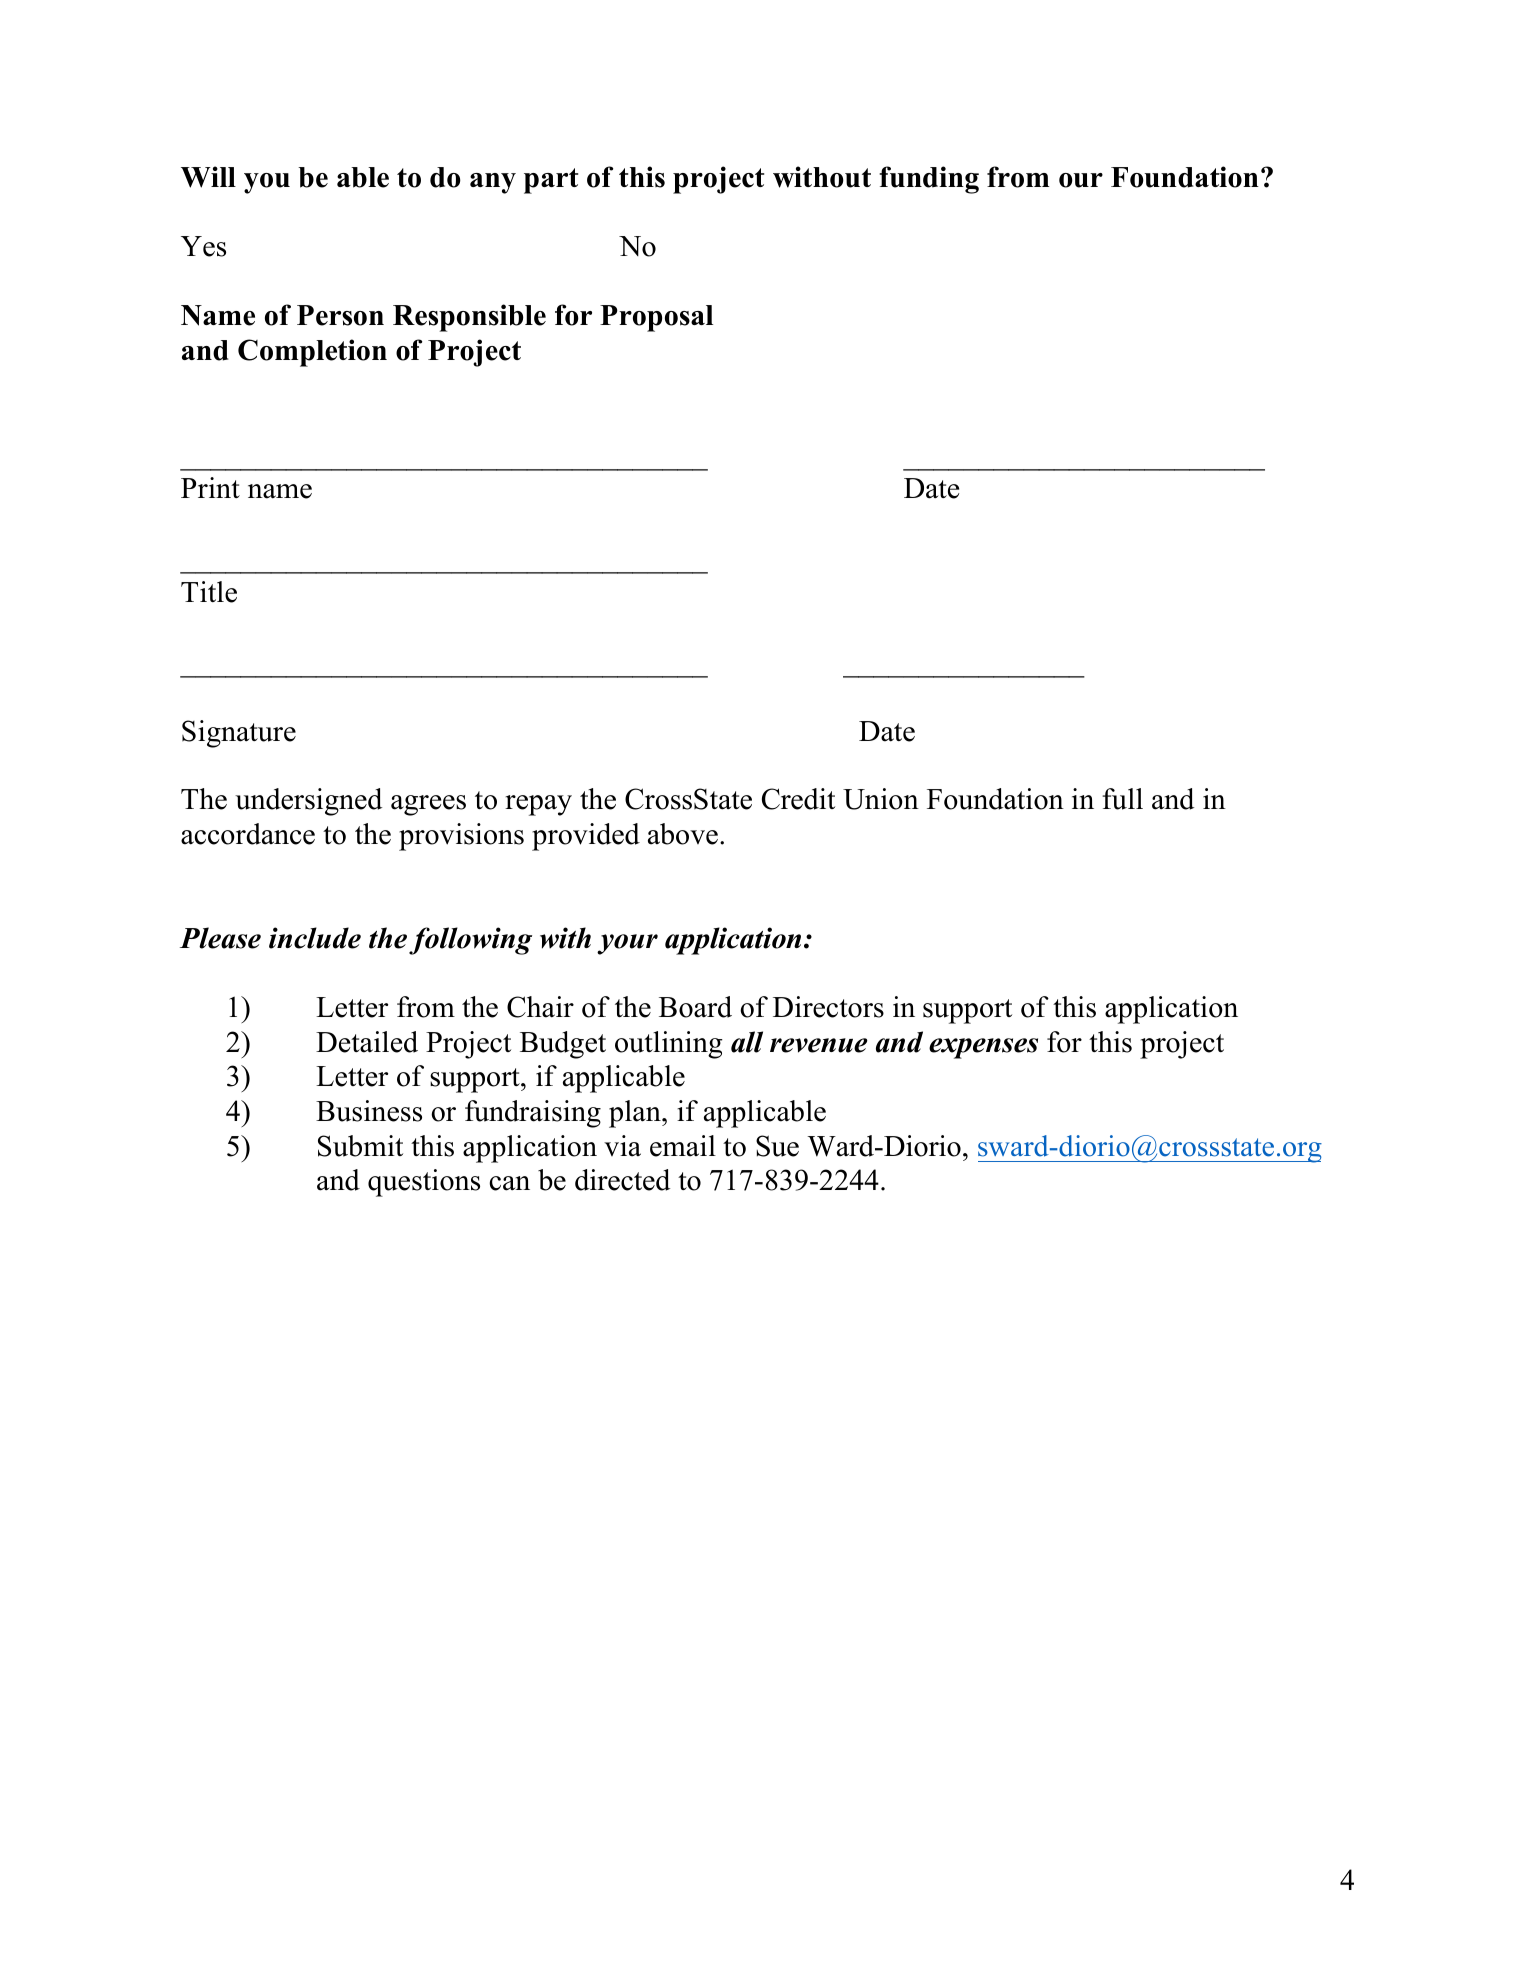 This screenshot has width=1536, height=1987. What do you see at coordinates (208, 177) in the screenshot?
I see `Will` at bounding box center [208, 177].
